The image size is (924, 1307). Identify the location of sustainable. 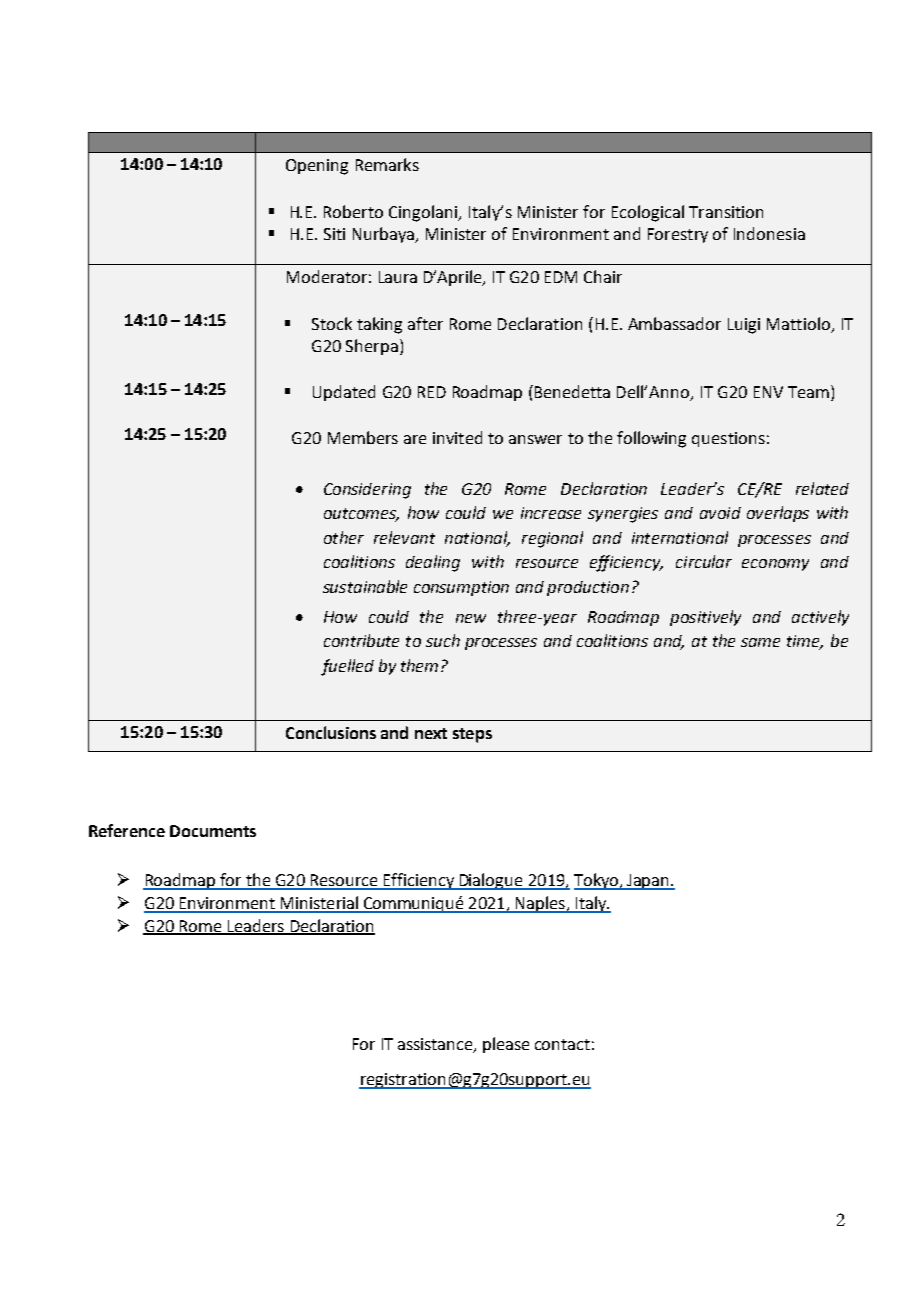
(365, 586).
